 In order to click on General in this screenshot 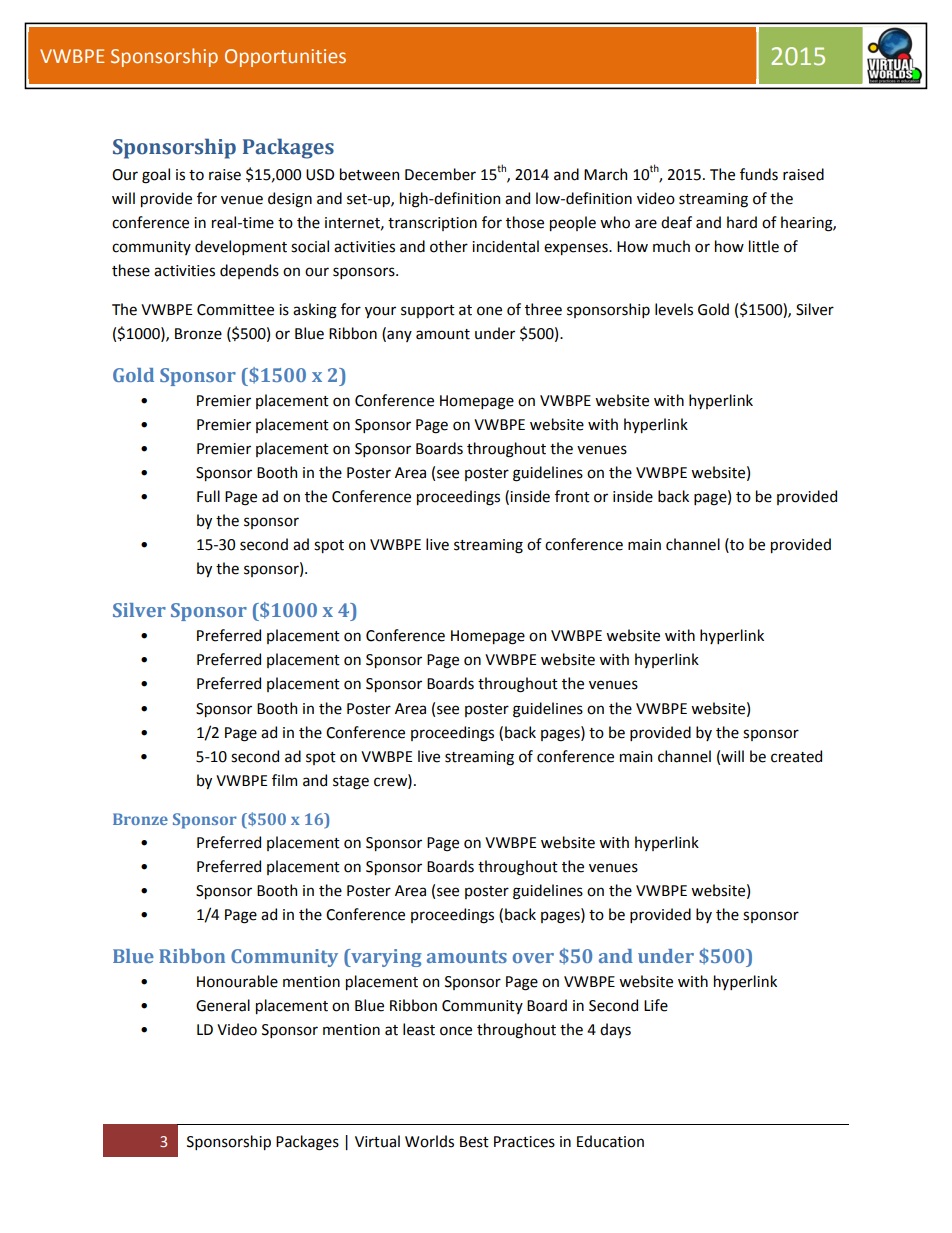, I will do `click(223, 1005)`.
